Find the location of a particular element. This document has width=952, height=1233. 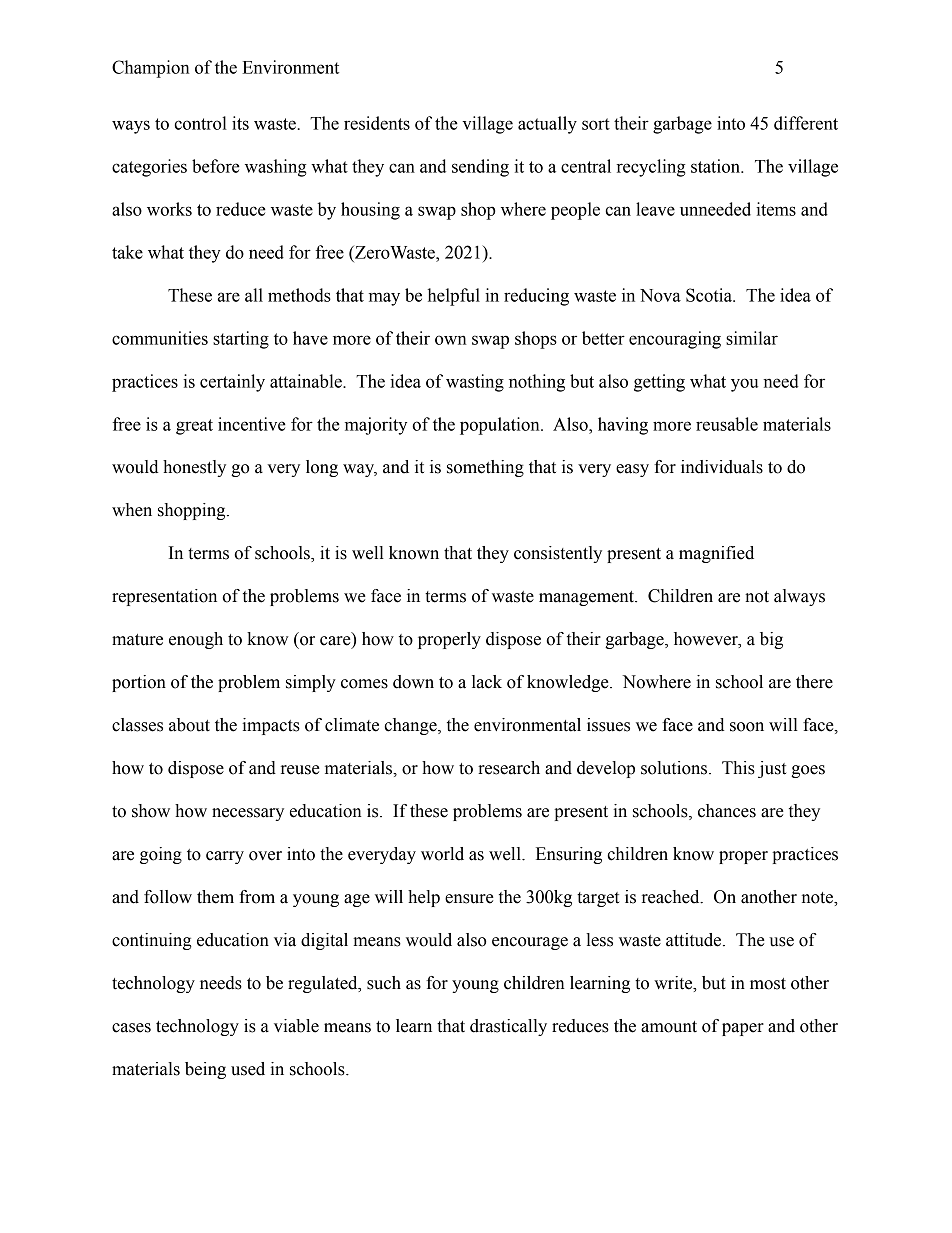

consistently is located at coordinates (558, 554).
